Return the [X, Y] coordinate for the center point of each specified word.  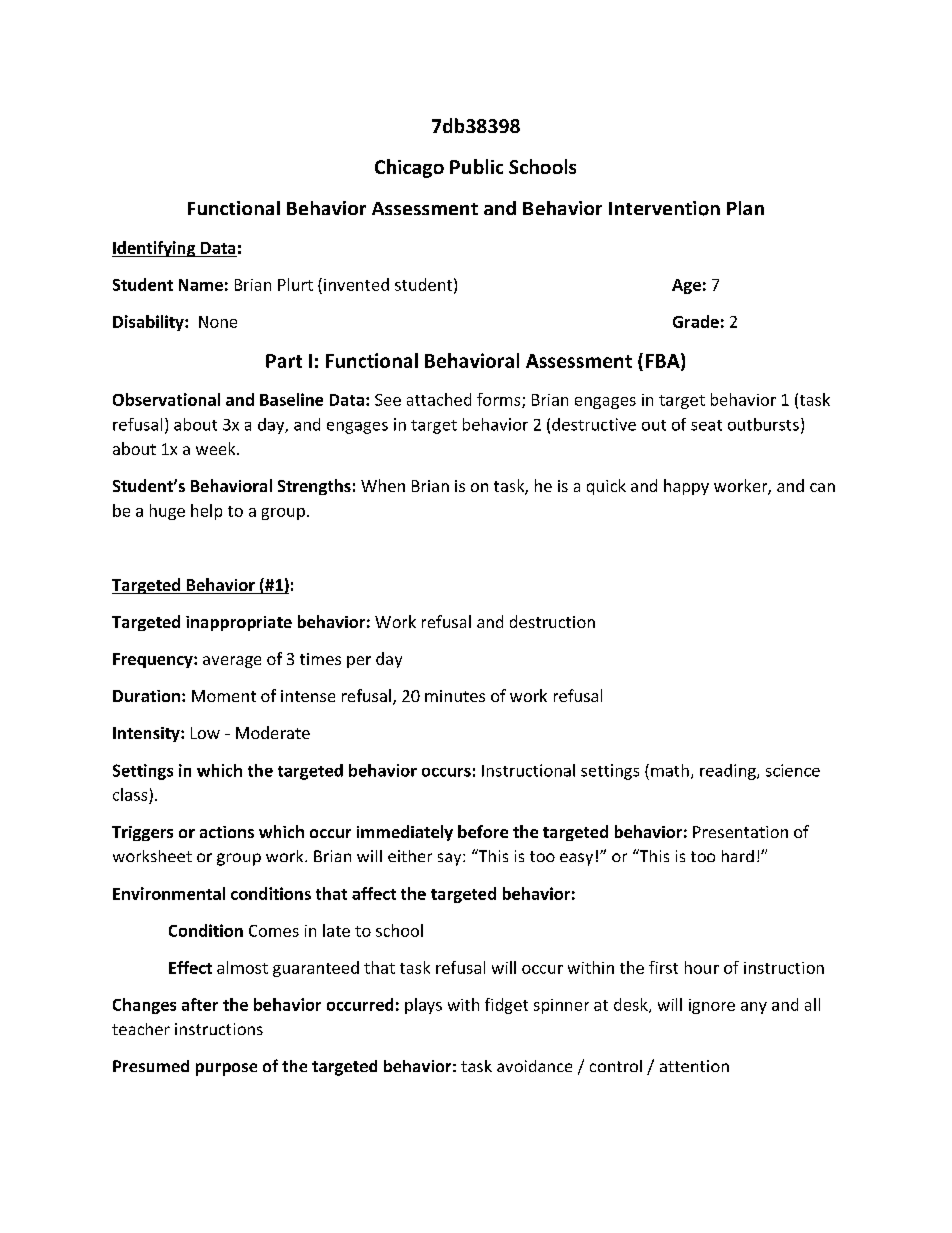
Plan [745, 208]
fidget [506, 1006]
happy [686, 487]
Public [476, 166]
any [754, 1008]
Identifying [155, 249]
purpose [226, 1069]
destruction [552, 621]
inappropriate [239, 623]
